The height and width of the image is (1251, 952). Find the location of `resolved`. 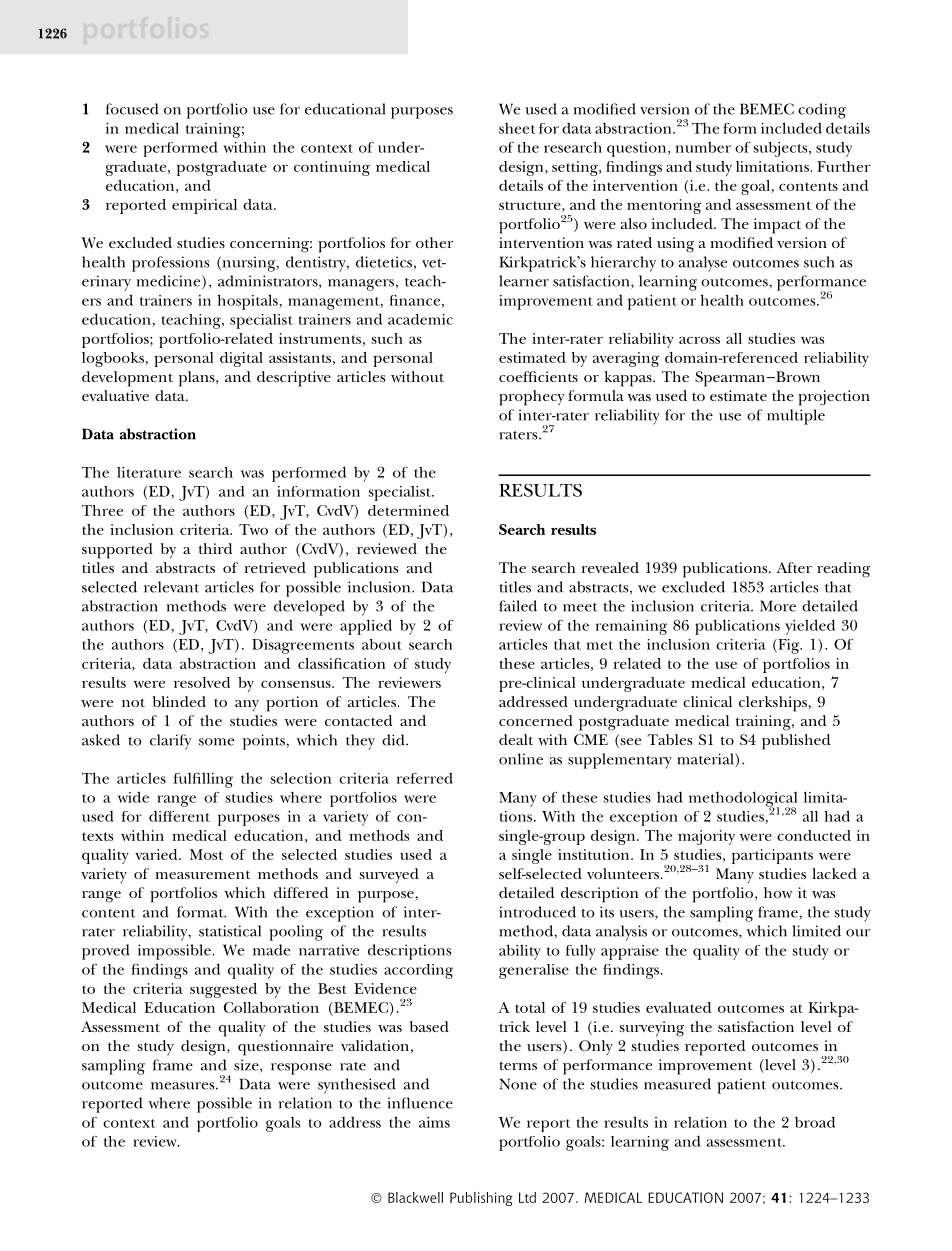

resolved is located at coordinates (202, 682).
